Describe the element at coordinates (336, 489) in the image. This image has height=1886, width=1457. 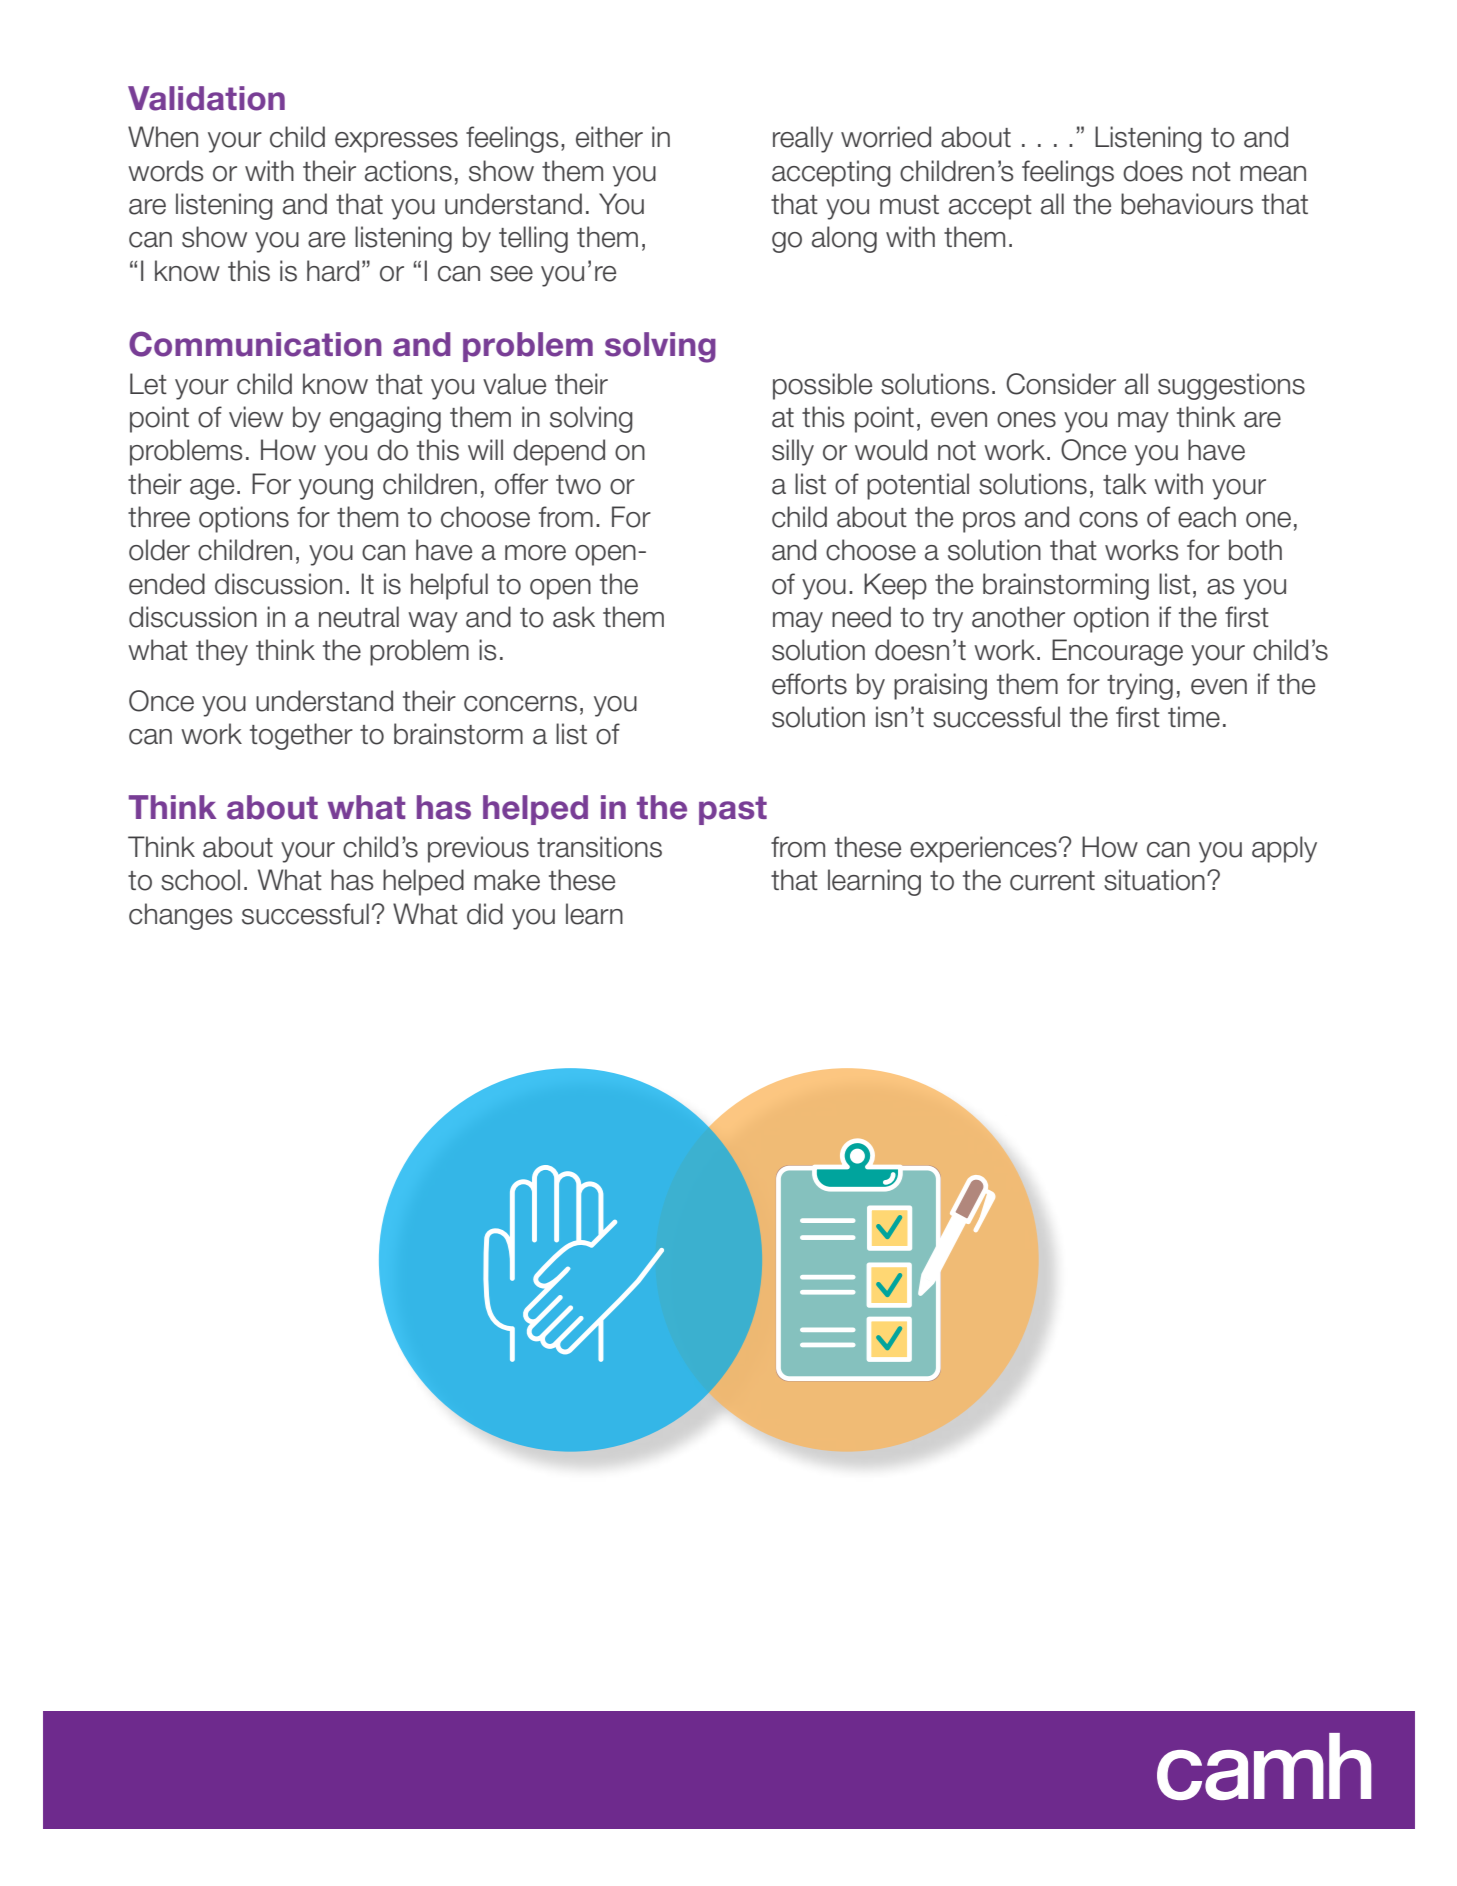
I see `young` at that location.
